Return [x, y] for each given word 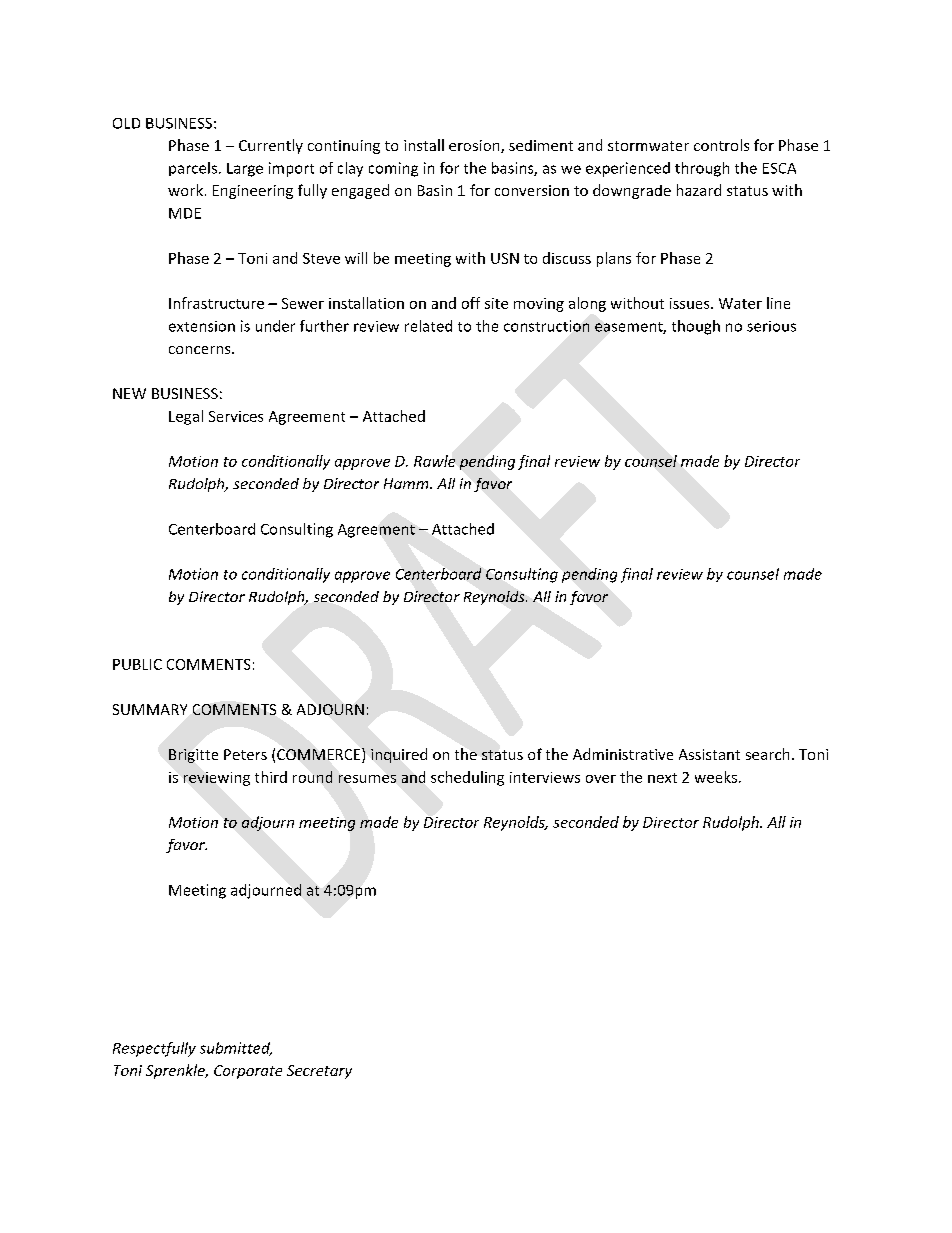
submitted [236, 1049]
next [662, 778]
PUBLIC [137, 664]
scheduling [467, 778]
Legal [186, 417]
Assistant [709, 754]
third [271, 777]
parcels [193, 169]
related [428, 326]
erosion [475, 146]
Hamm [407, 483]
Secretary [319, 1072]
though [696, 327]
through [702, 169]
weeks [717, 777]
